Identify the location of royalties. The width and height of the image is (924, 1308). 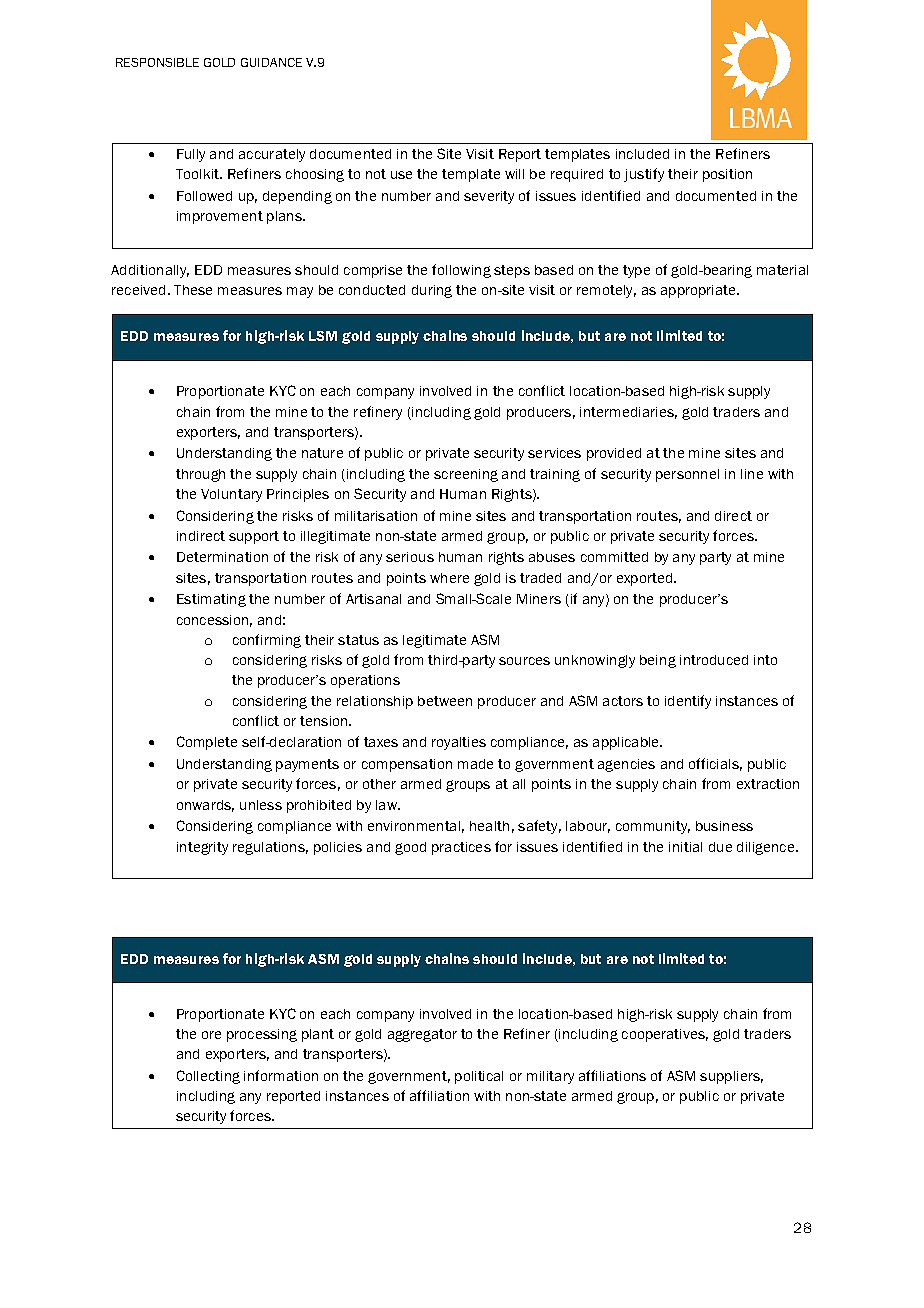
(459, 743).
